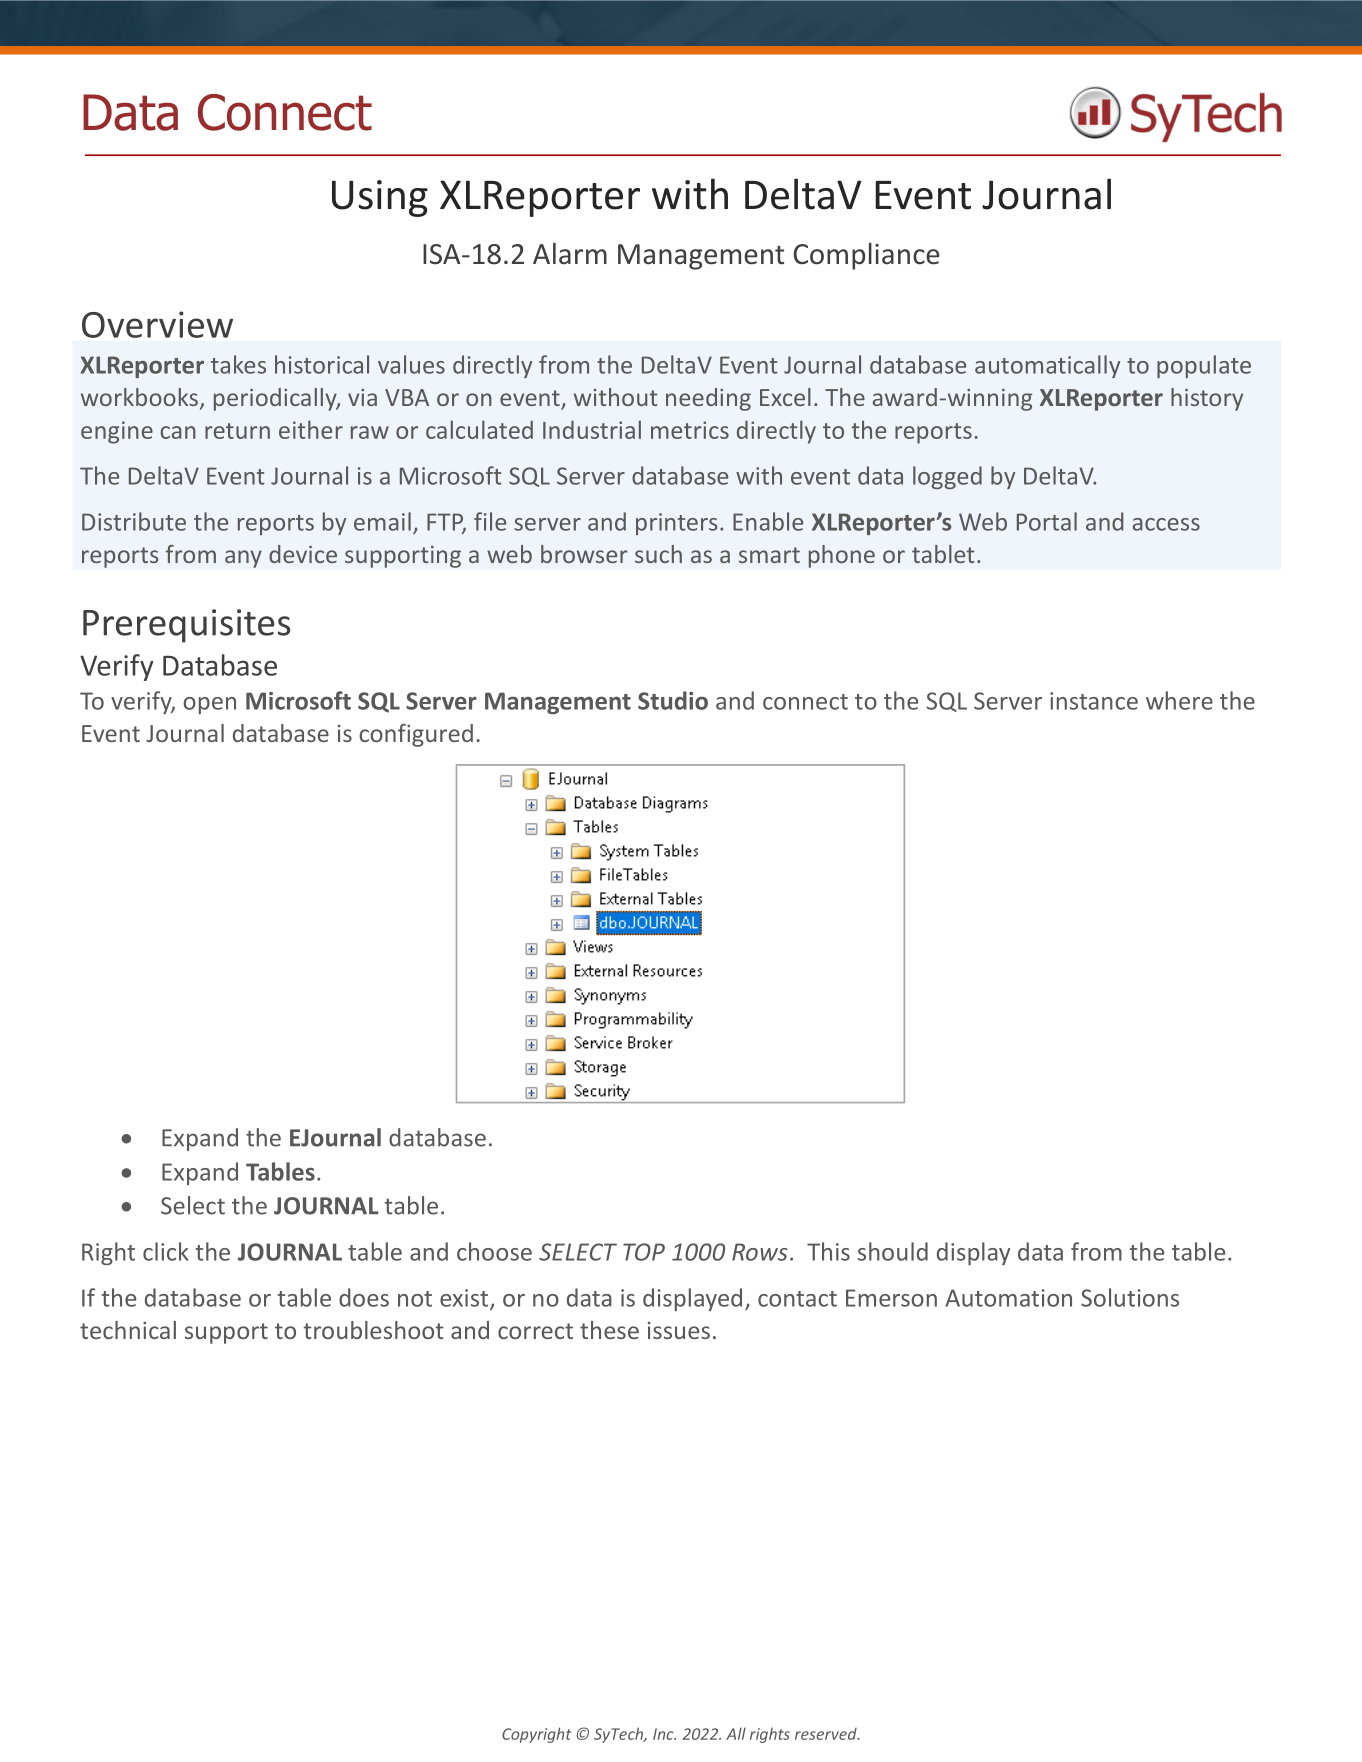 The width and height of the screenshot is (1362, 1762). Describe the element at coordinates (1130, 1297) in the screenshot. I see `Solutions` at that location.
